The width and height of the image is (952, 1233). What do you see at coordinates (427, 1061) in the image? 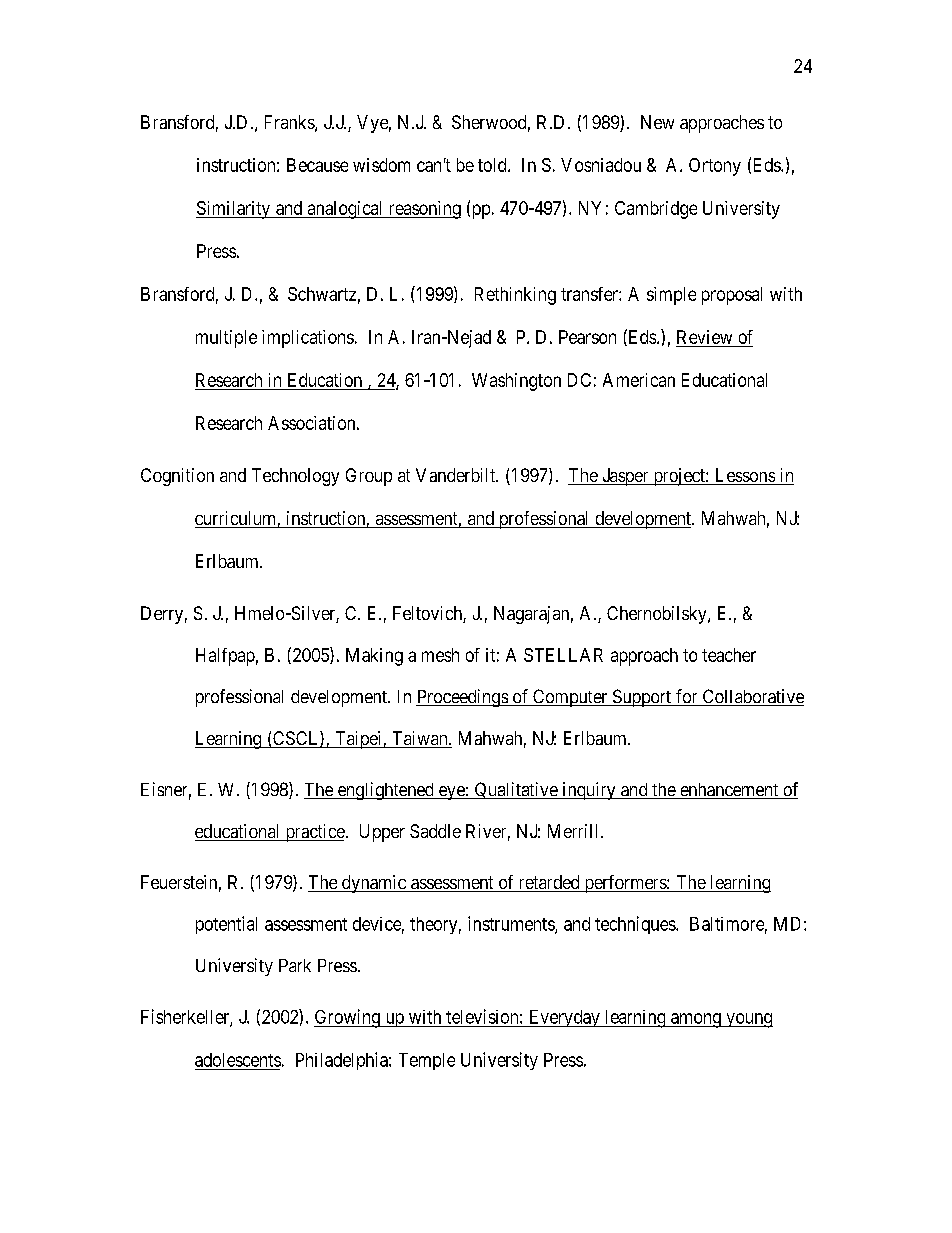
I see `Temple` at bounding box center [427, 1061].
